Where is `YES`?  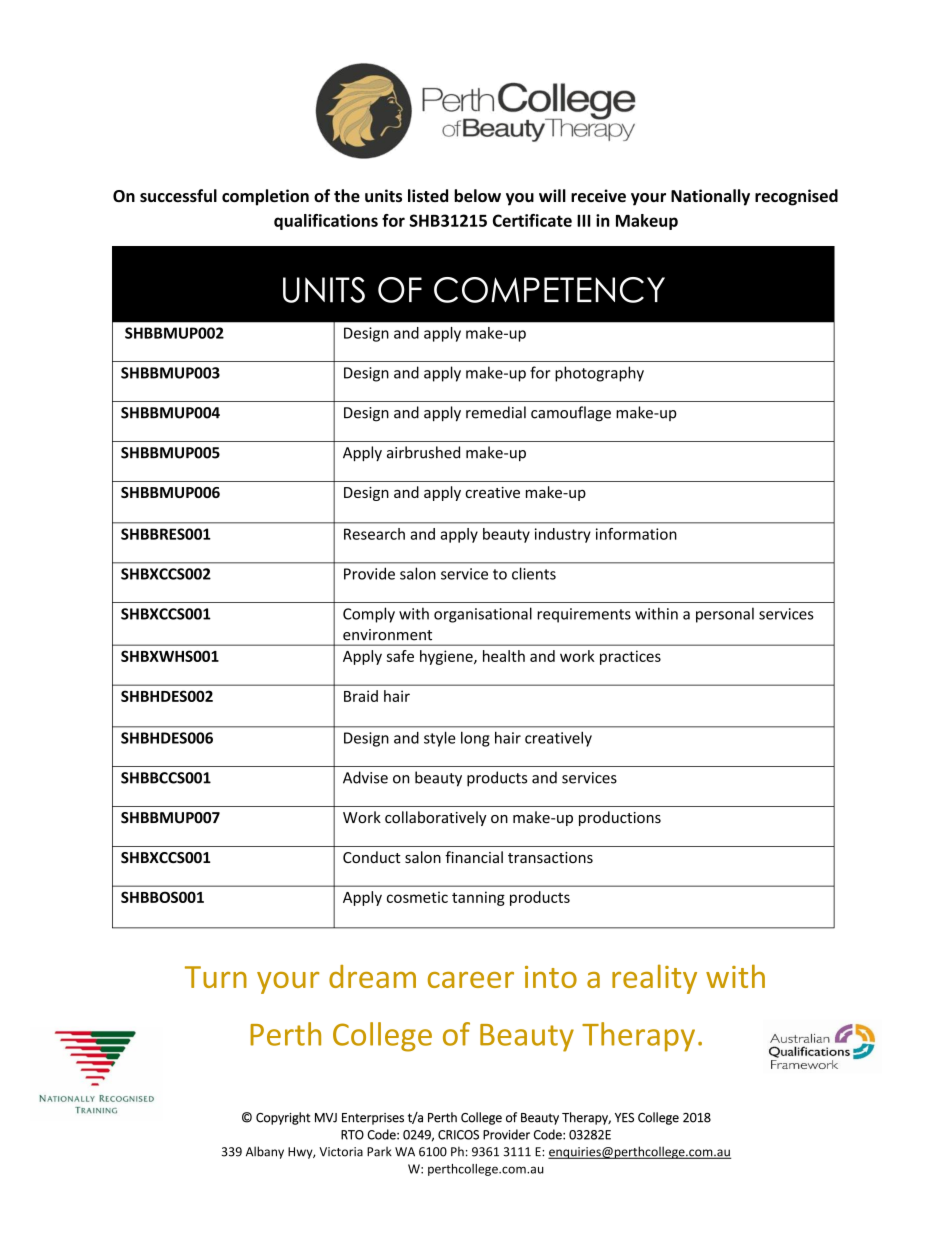 YES is located at coordinates (624, 1118).
